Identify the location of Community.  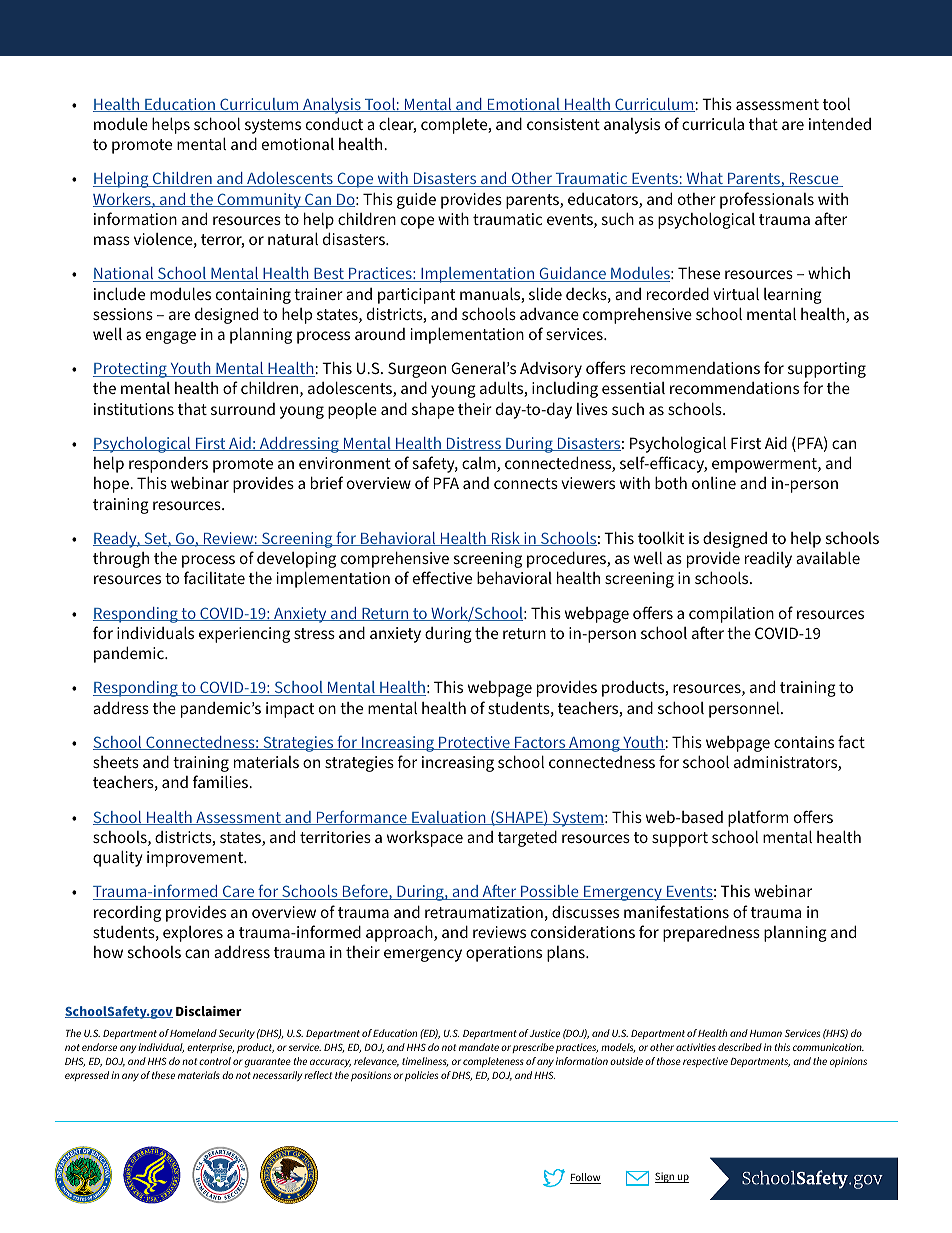
(259, 201).
